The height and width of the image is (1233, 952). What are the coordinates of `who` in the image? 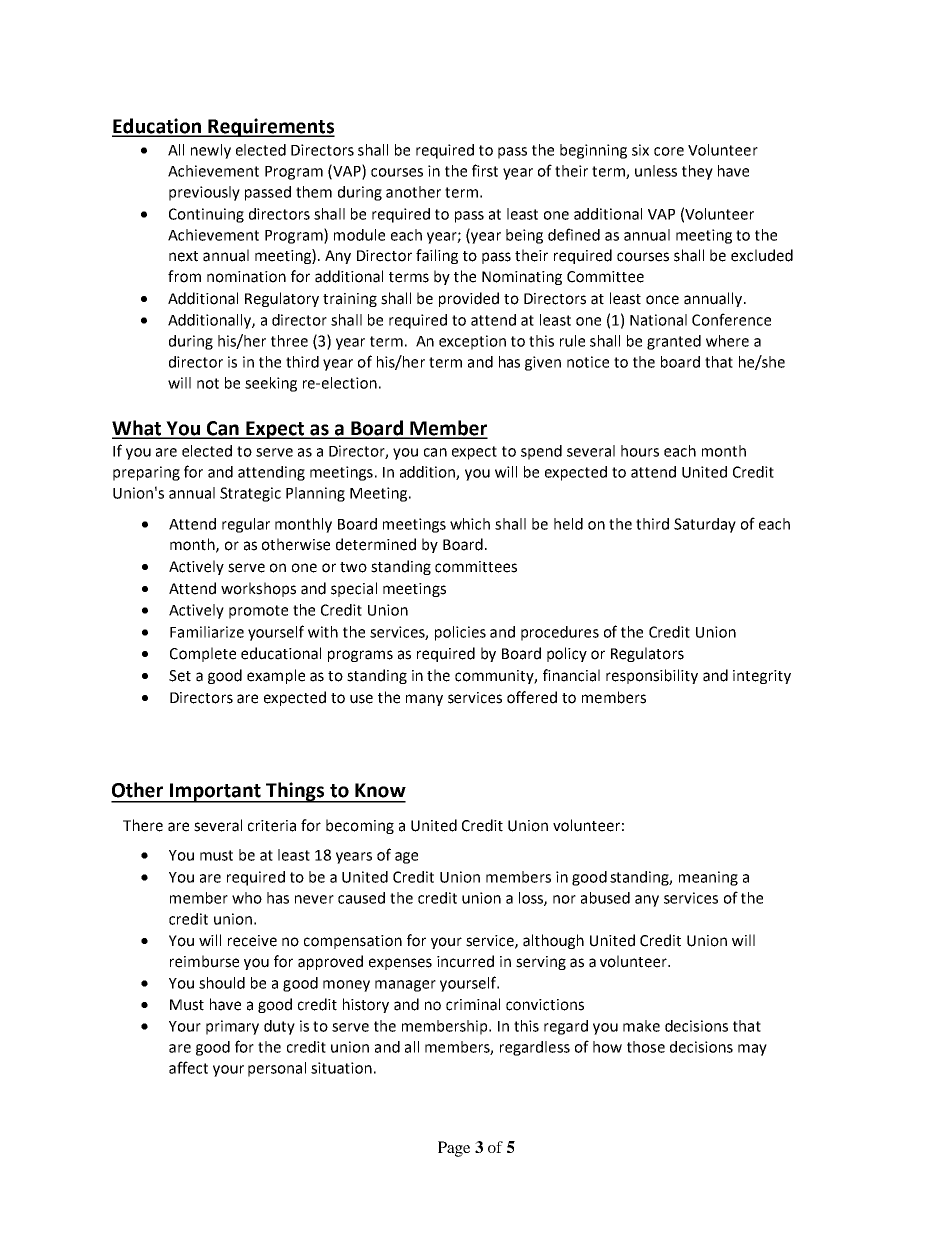 It's located at (247, 898).
